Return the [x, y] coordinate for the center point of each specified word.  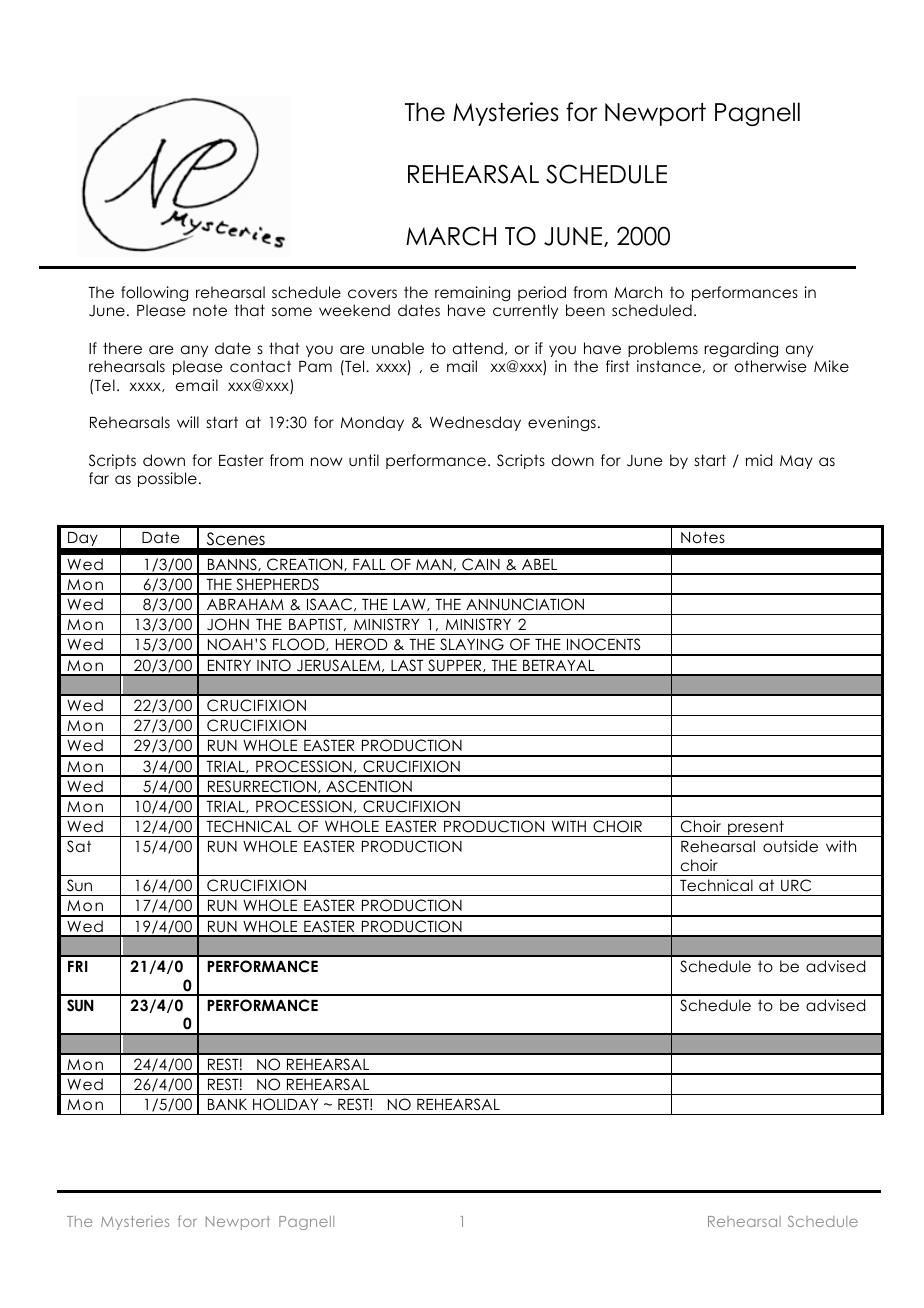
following [154, 294]
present [756, 828]
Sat [79, 846]
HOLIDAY [285, 1104]
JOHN [228, 624]
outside [790, 846]
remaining [472, 294]
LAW [411, 605]
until [364, 460]
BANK [227, 1104]
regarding [741, 350]
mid [759, 460]
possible [167, 479]
